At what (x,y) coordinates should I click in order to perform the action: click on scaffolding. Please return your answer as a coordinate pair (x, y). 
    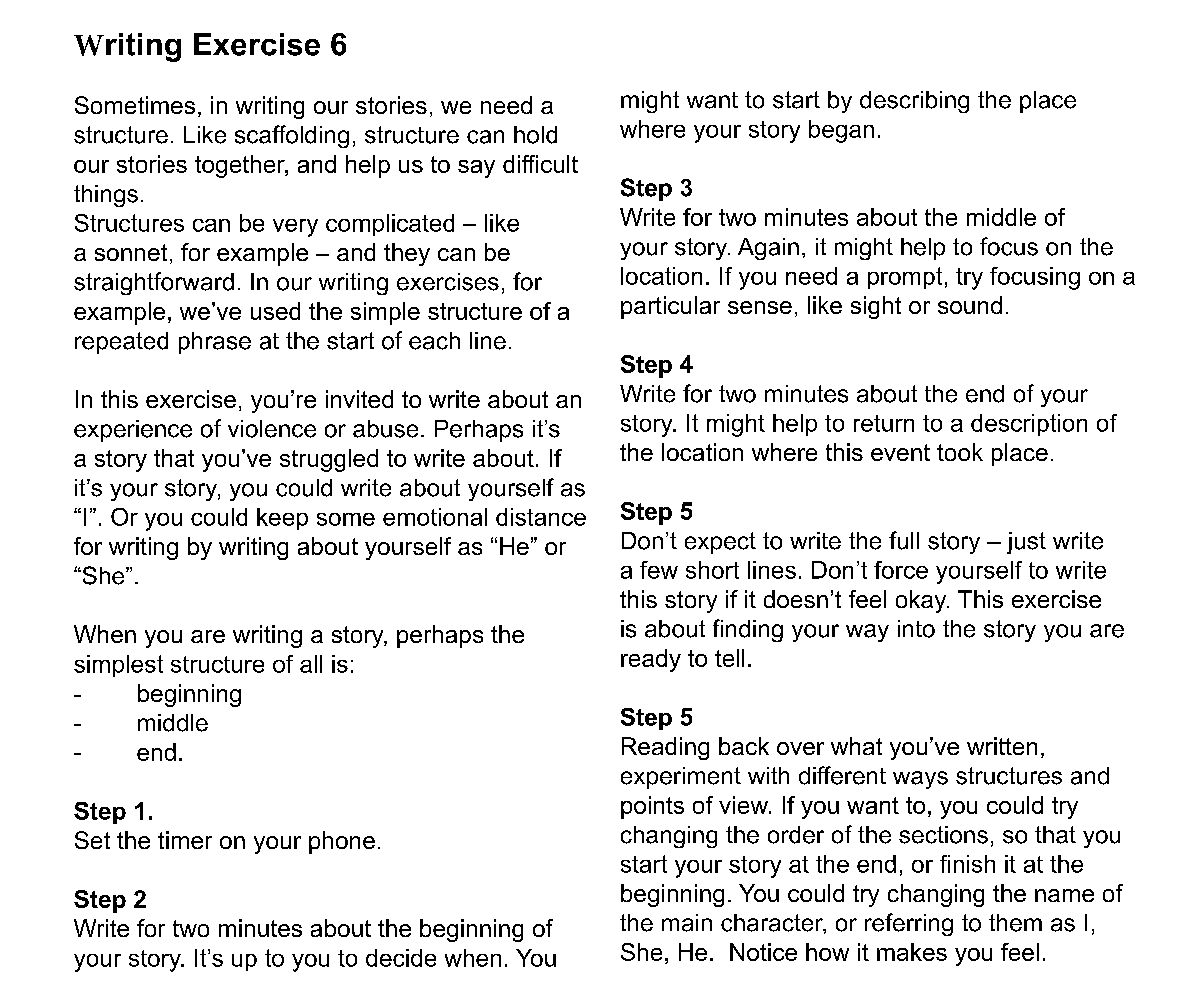
    Looking at the image, I should click on (292, 136).
